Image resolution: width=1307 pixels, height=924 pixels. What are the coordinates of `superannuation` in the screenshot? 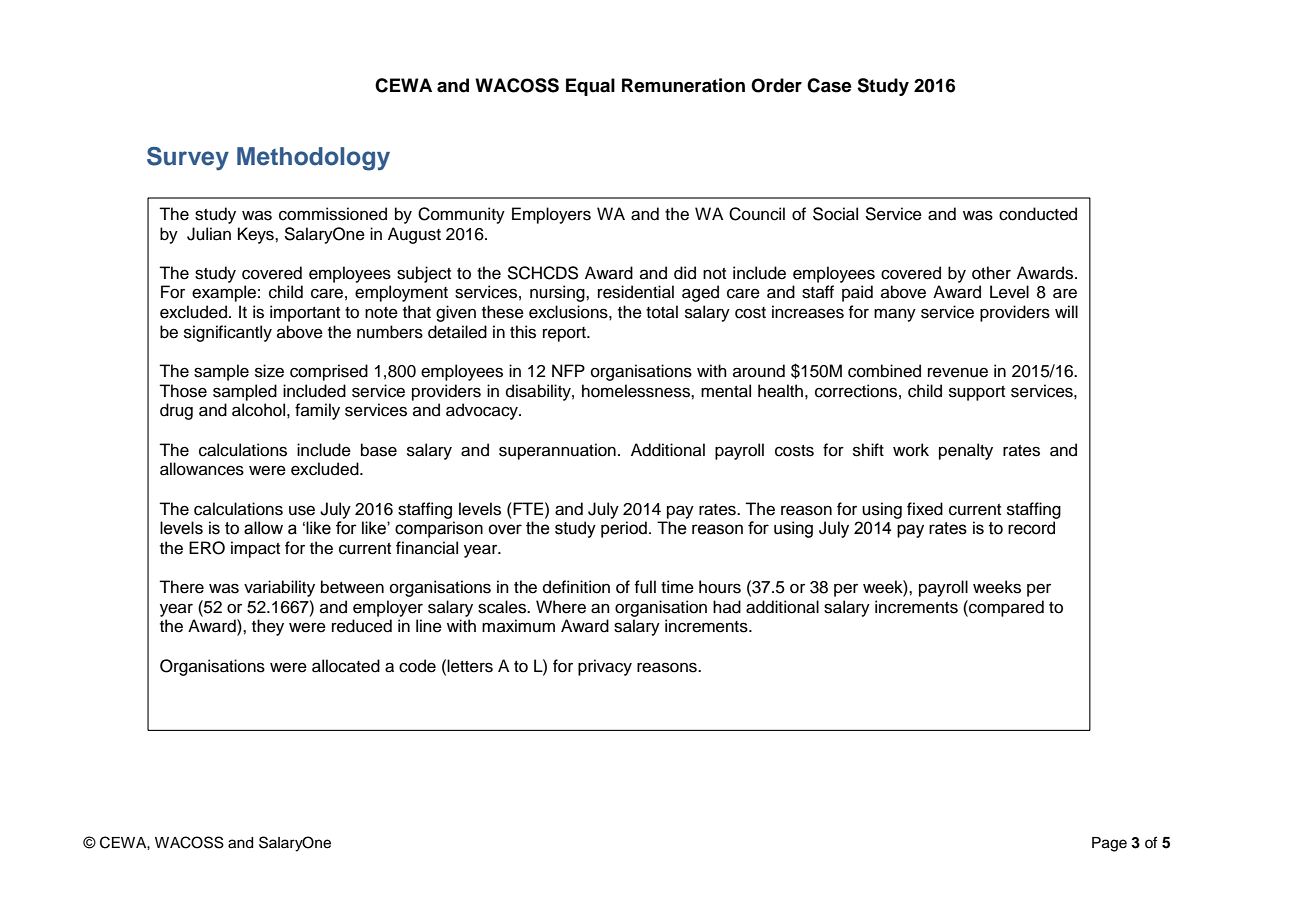 It's located at (557, 451).
